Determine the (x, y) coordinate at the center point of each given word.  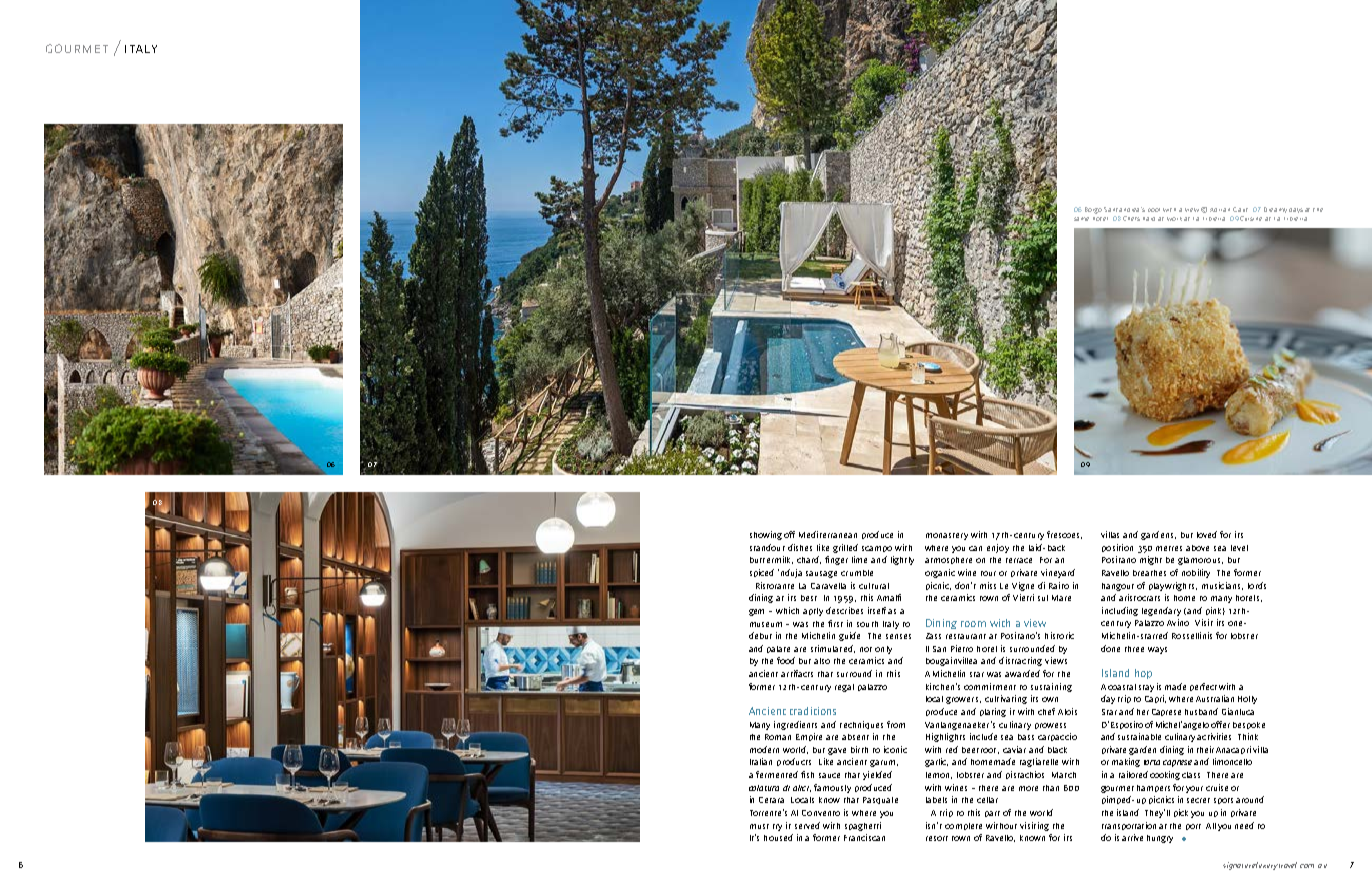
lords (1257, 585)
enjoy (998, 548)
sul (1043, 598)
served (807, 825)
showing (766, 535)
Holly (1247, 700)
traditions (813, 711)
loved (1207, 534)
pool (1154, 210)
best (809, 598)
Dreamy (1275, 210)
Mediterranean (828, 534)
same (1081, 219)
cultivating (1006, 699)
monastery (947, 536)
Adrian (1220, 210)
